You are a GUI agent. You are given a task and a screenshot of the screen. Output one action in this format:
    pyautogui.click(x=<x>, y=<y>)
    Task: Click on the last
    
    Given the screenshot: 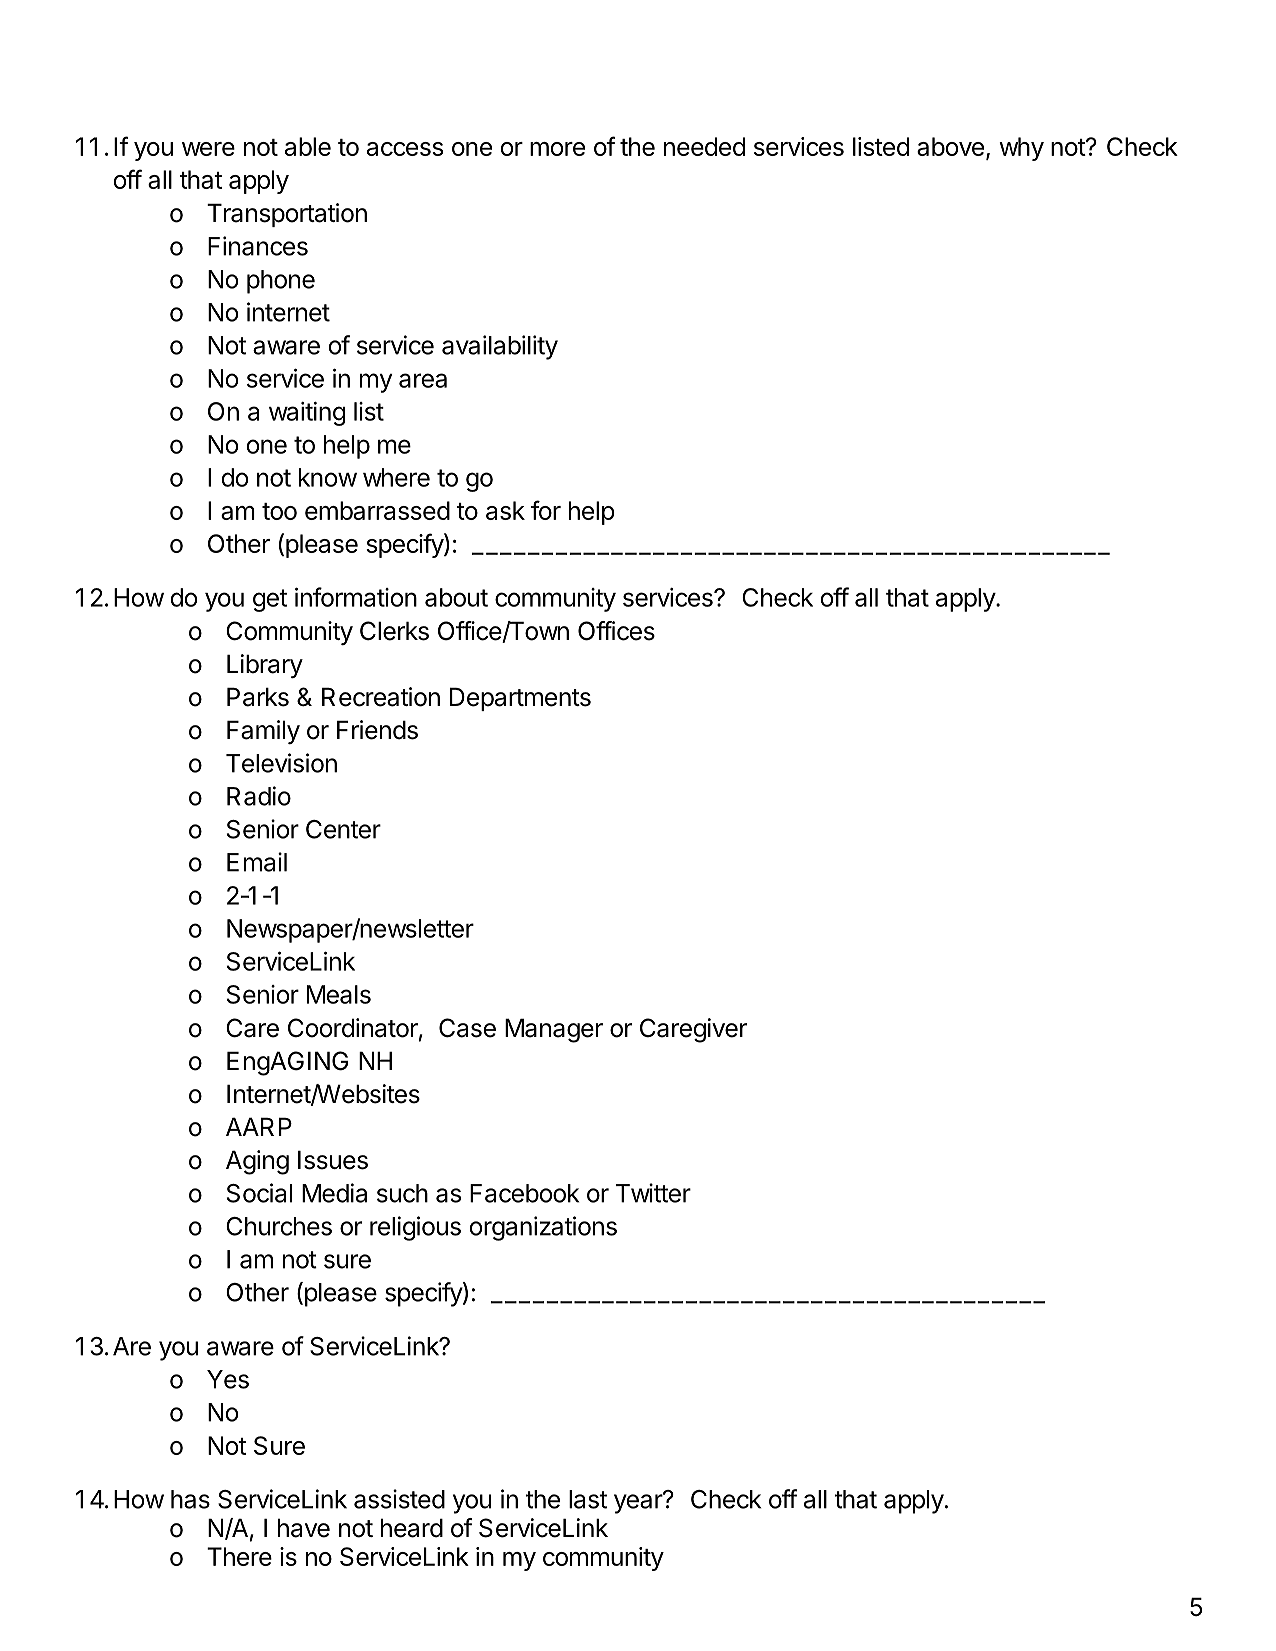 What is the action you would take?
    pyautogui.click(x=588, y=1499)
